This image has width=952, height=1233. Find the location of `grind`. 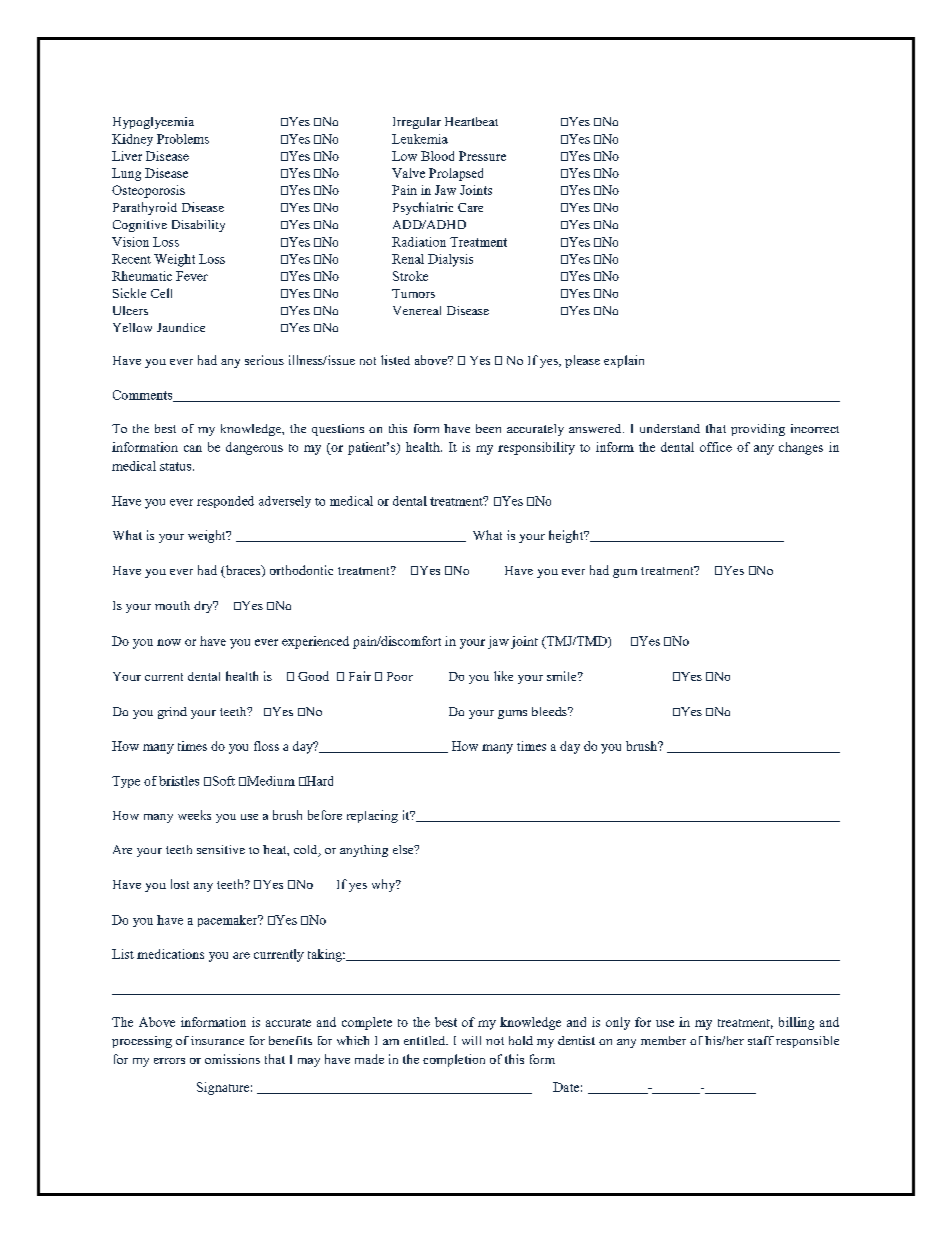

grind is located at coordinates (172, 713).
